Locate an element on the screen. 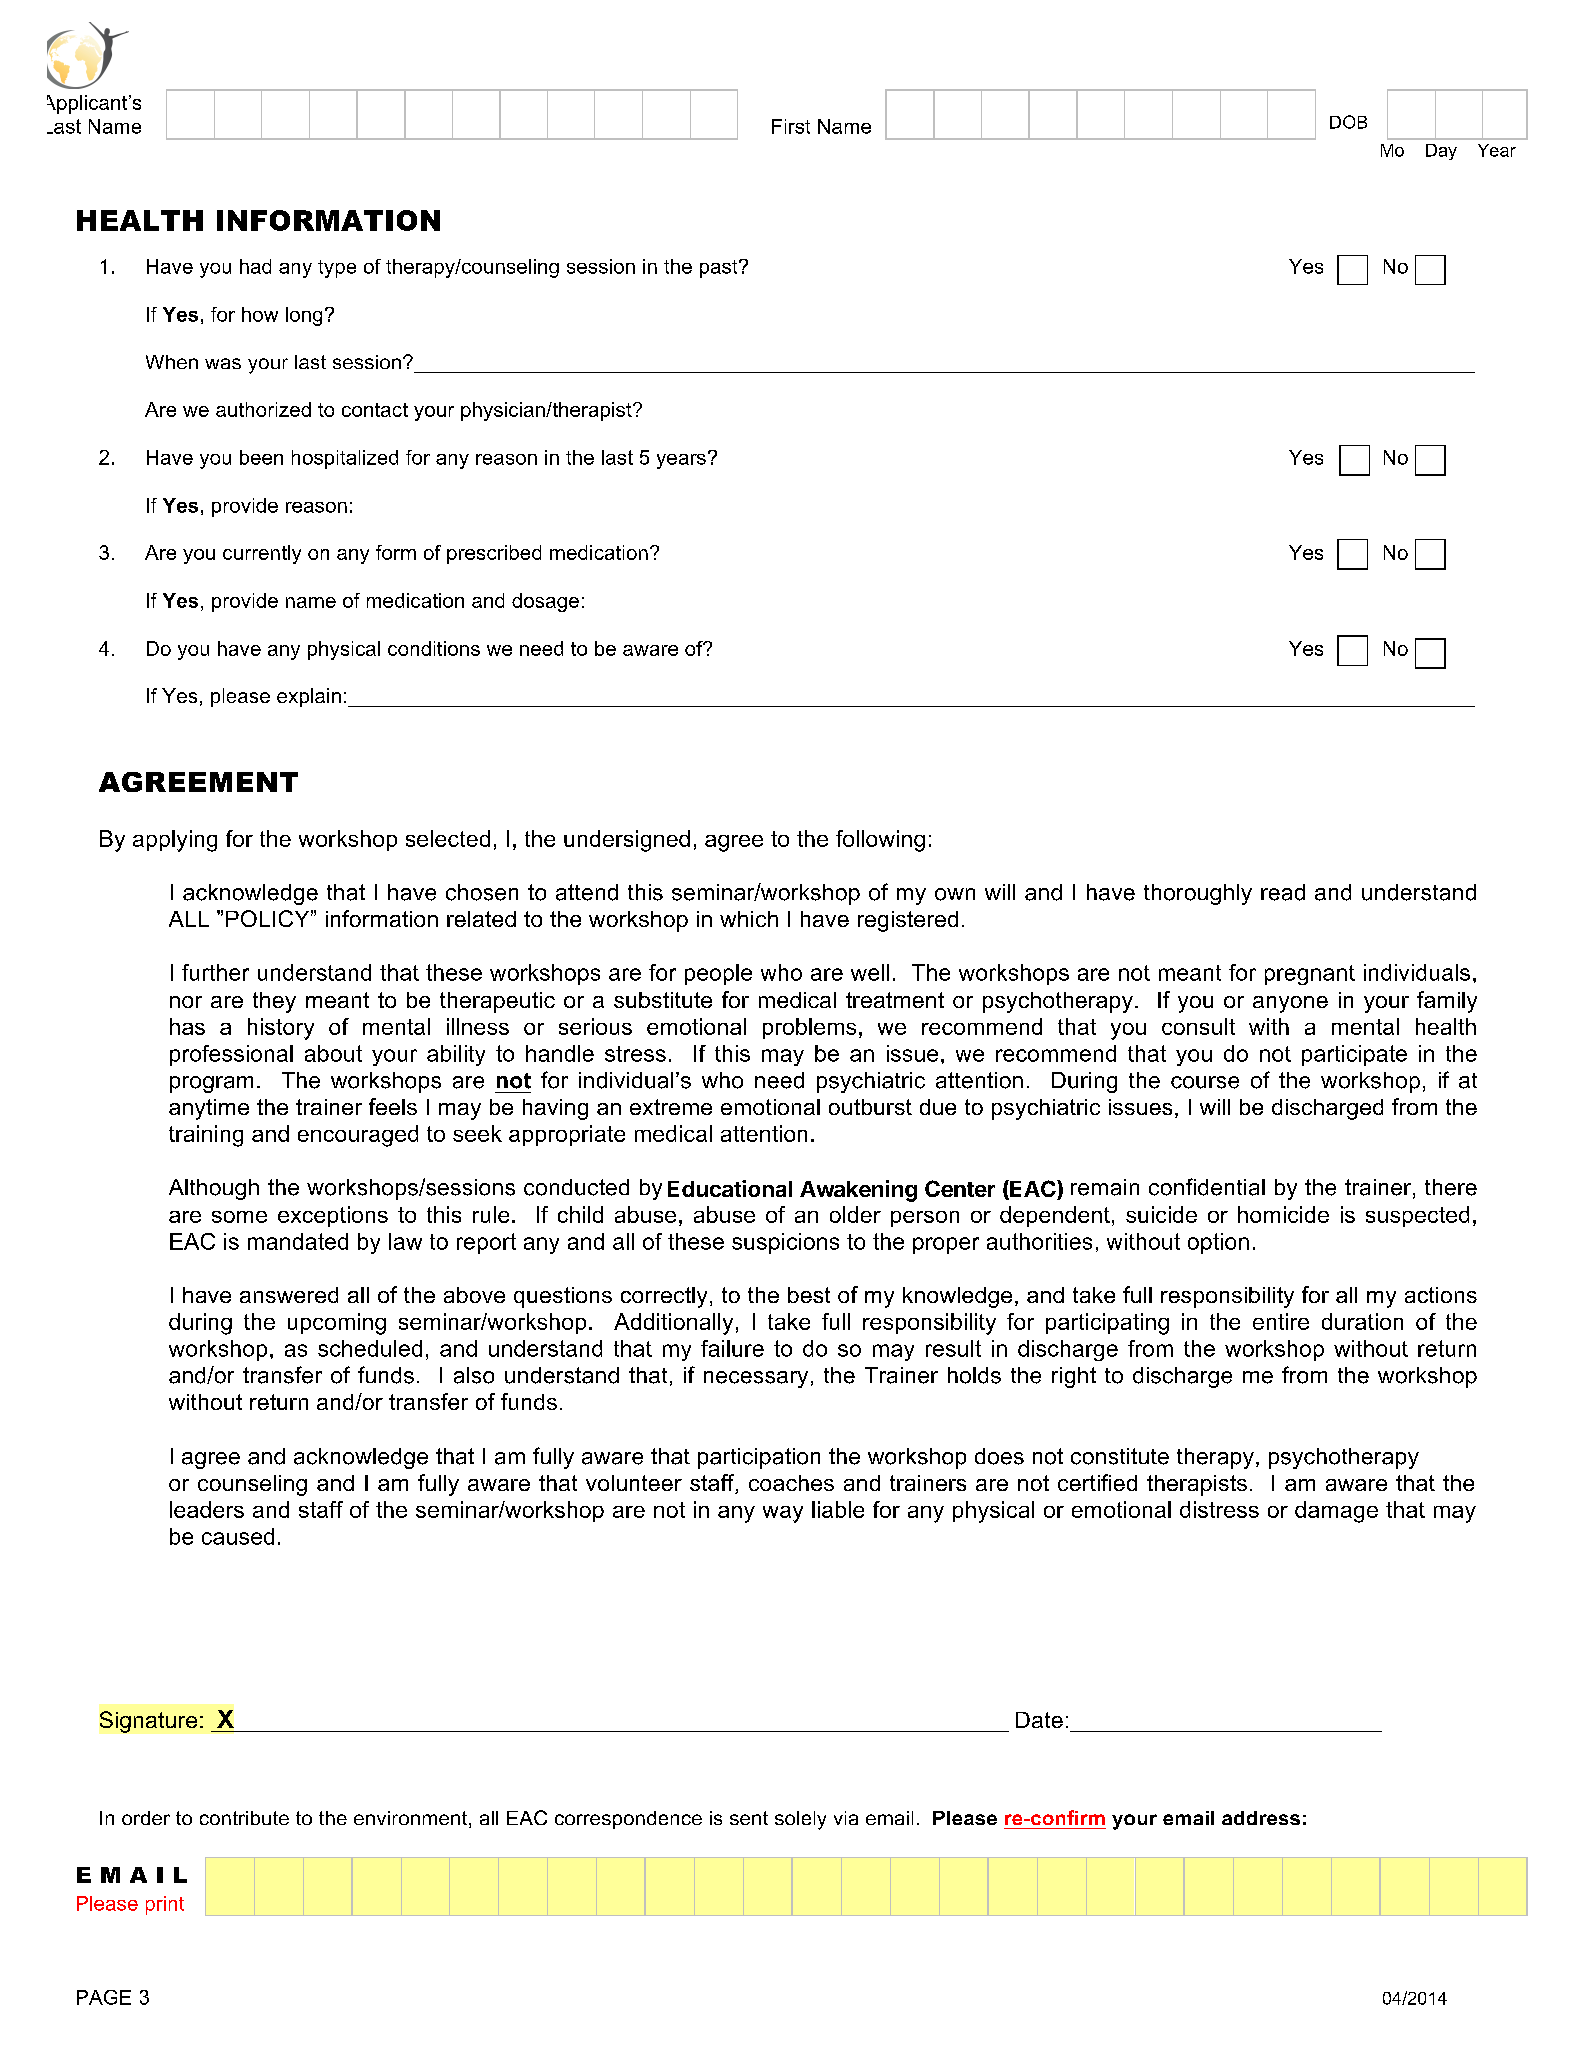  dosage is located at coordinates (545, 602).
